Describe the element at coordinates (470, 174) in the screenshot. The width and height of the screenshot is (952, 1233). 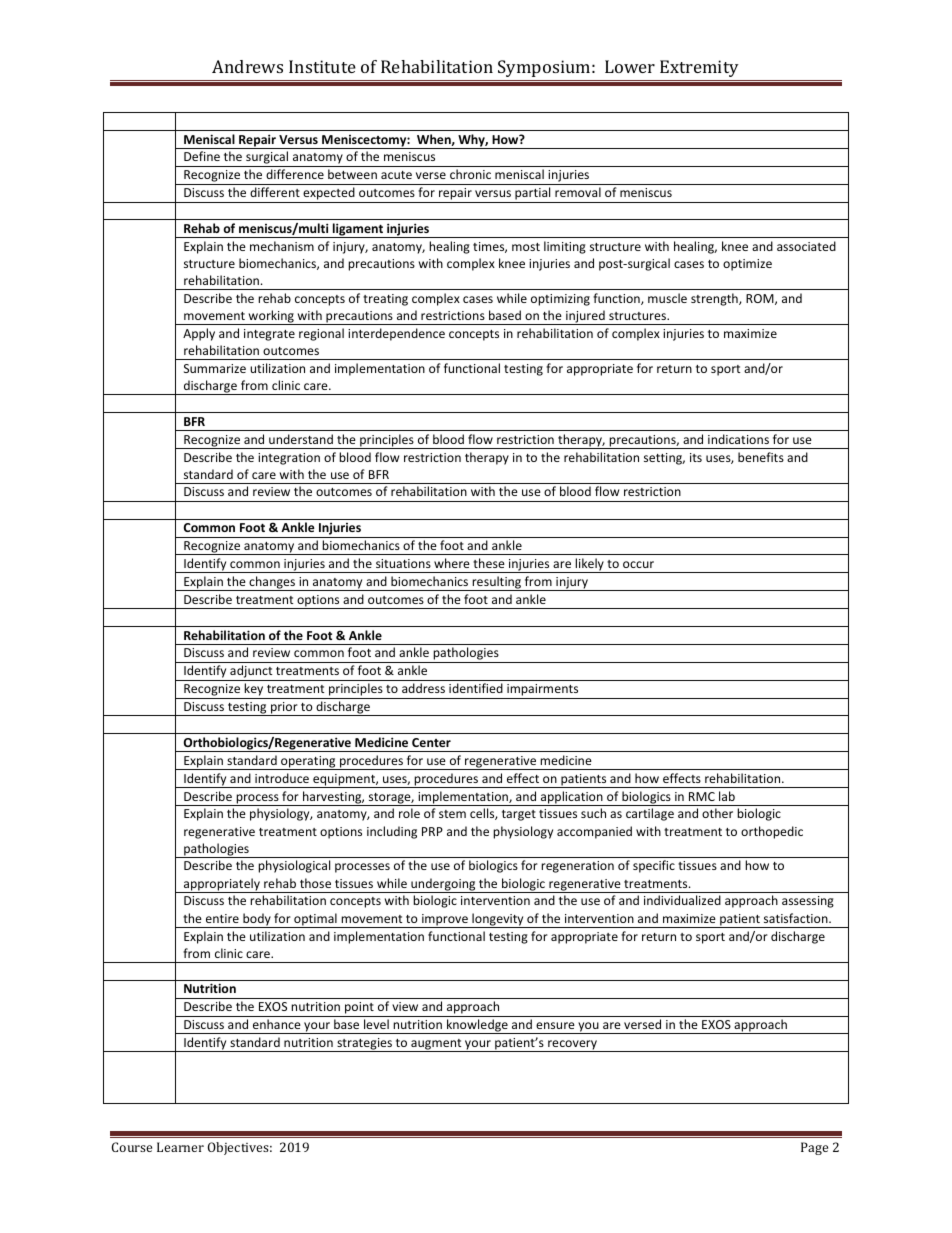
I see `chronic` at that location.
